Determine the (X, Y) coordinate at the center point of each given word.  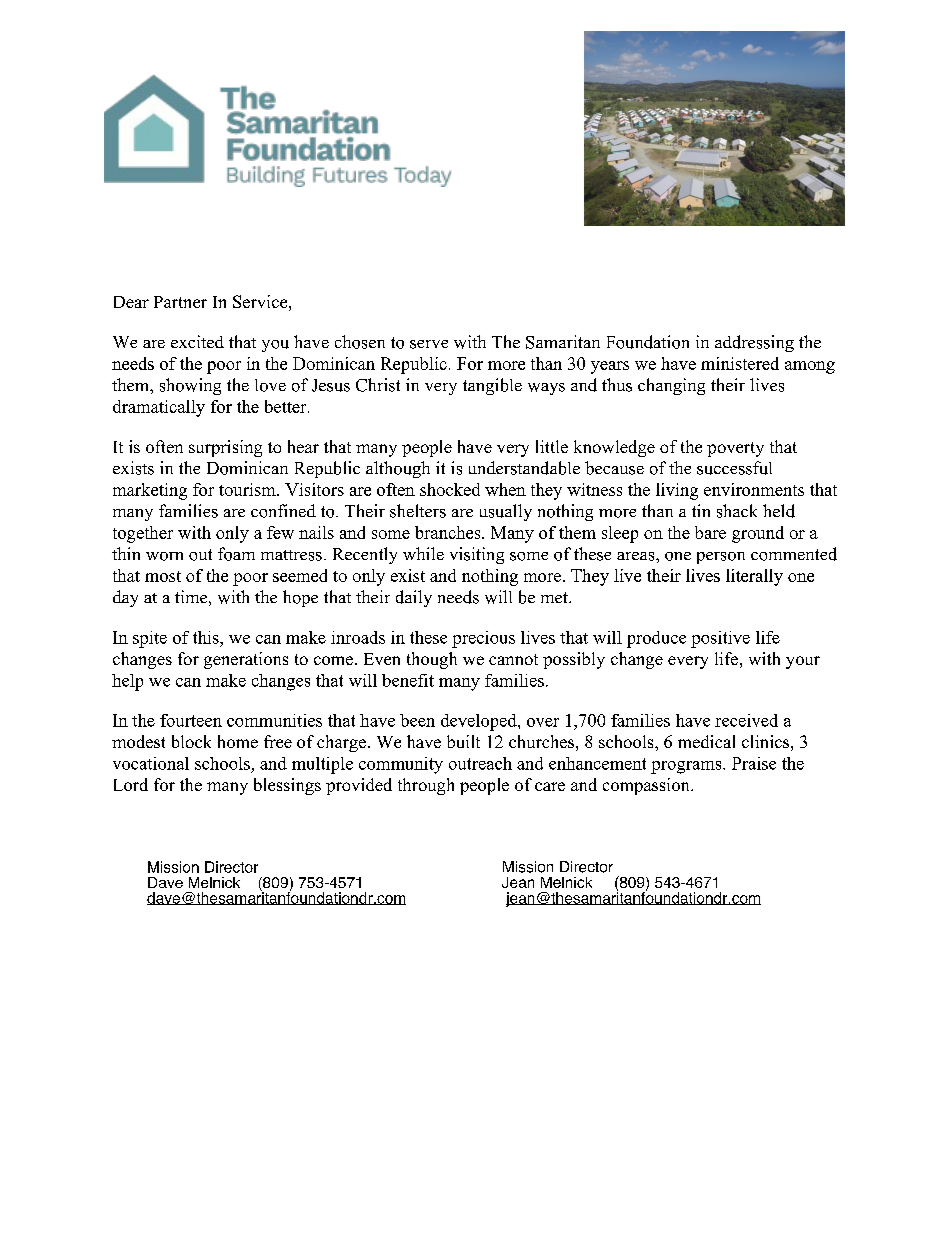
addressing (754, 343)
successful (734, 468)
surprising (225, 448)
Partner (180, 302)
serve (429, 344)
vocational (151, 763)
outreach (480, 763)
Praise (754, 763)
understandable (524, 468)
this (207, 637)
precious (483, 639)
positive (720, 639)
